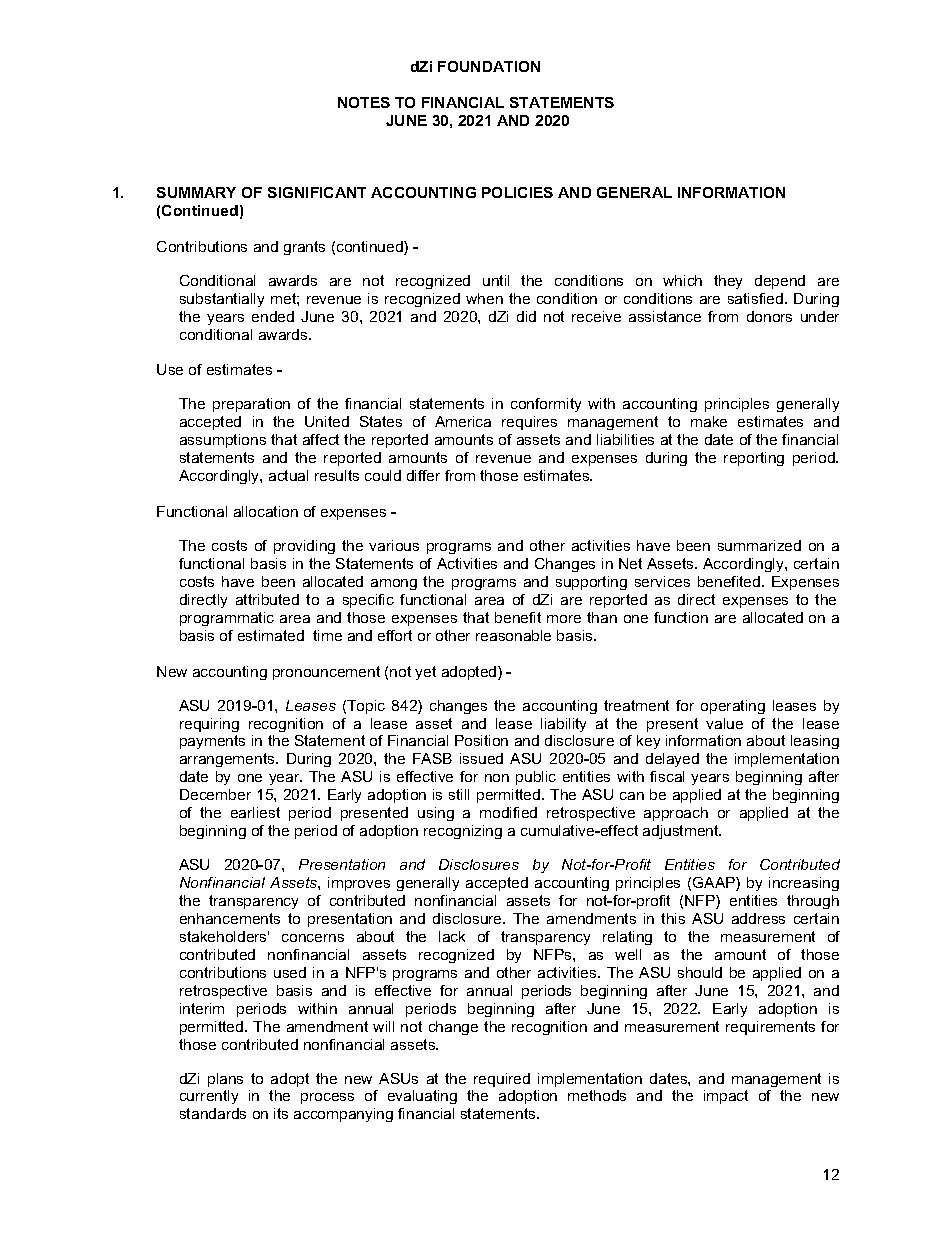 The image size is (952, 1233). What do you see at coordinates (502, 1080) in the page?
I see `required` at bounding box center [502, 1080].
